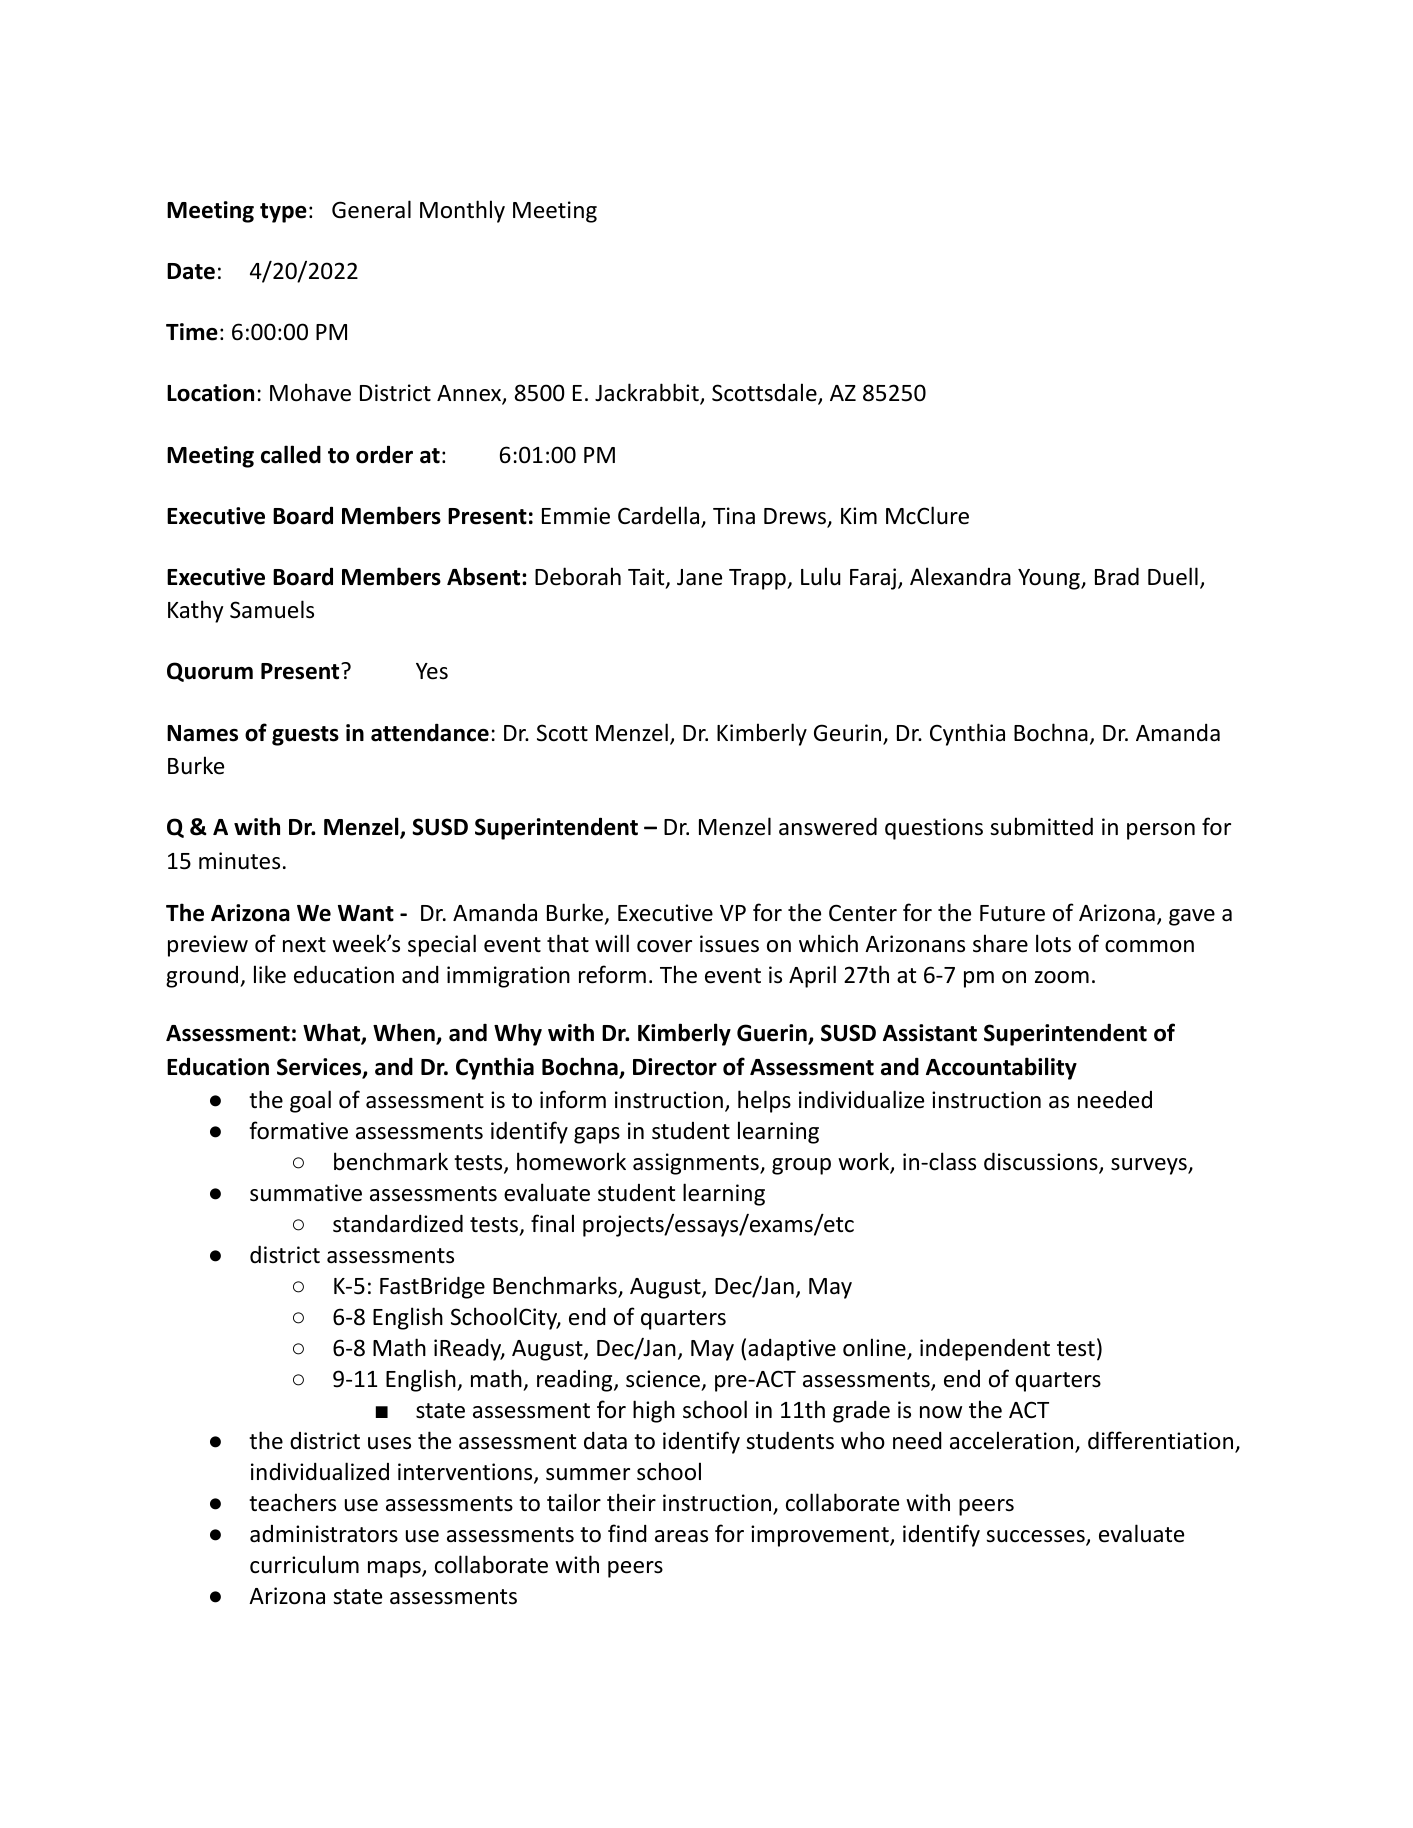  What do you see at coordinates (1012, 913) in the screenshot?
I see `Future` at bounding box center [1012, 913].
